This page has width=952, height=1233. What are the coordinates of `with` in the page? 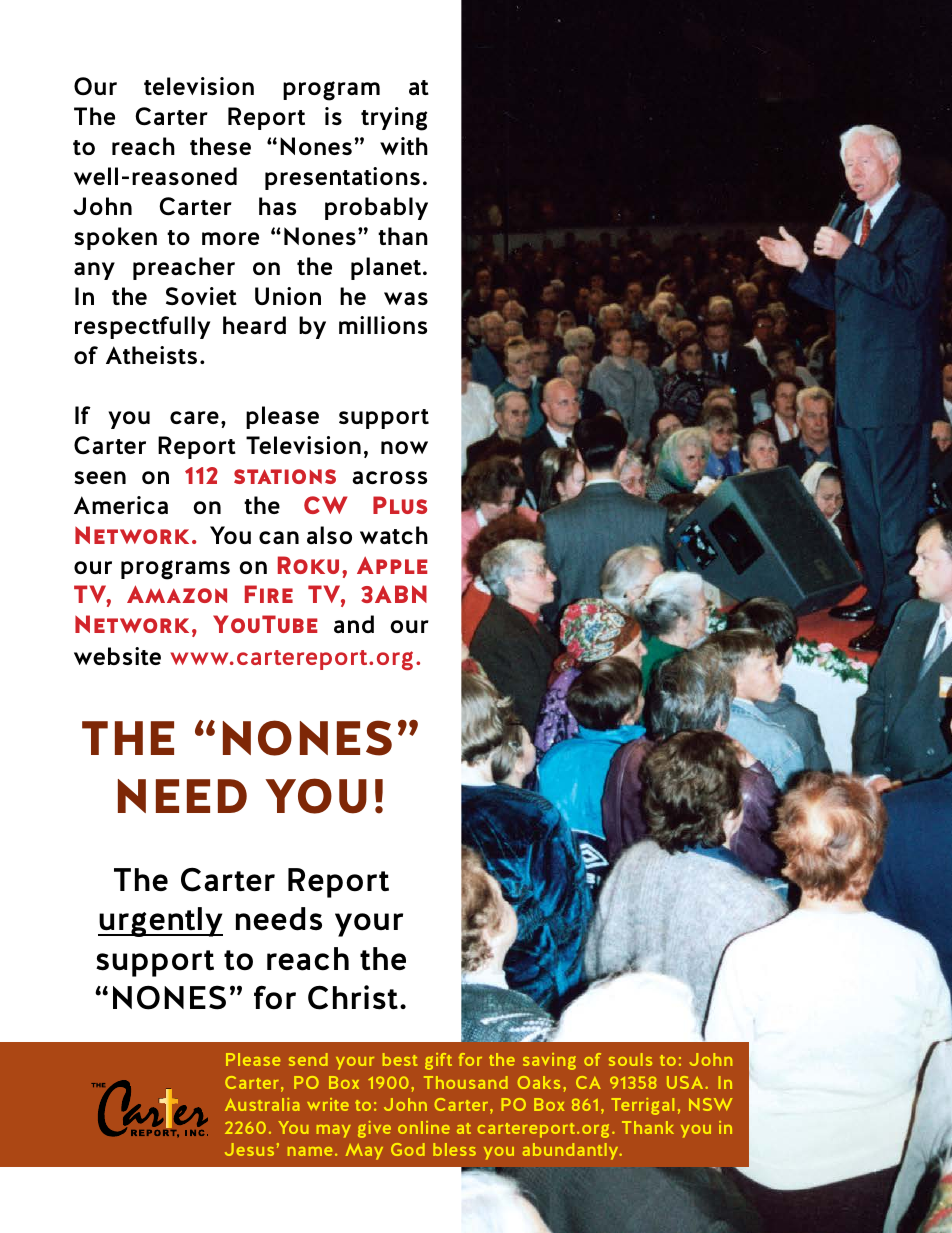 It's located at (404, 146).
